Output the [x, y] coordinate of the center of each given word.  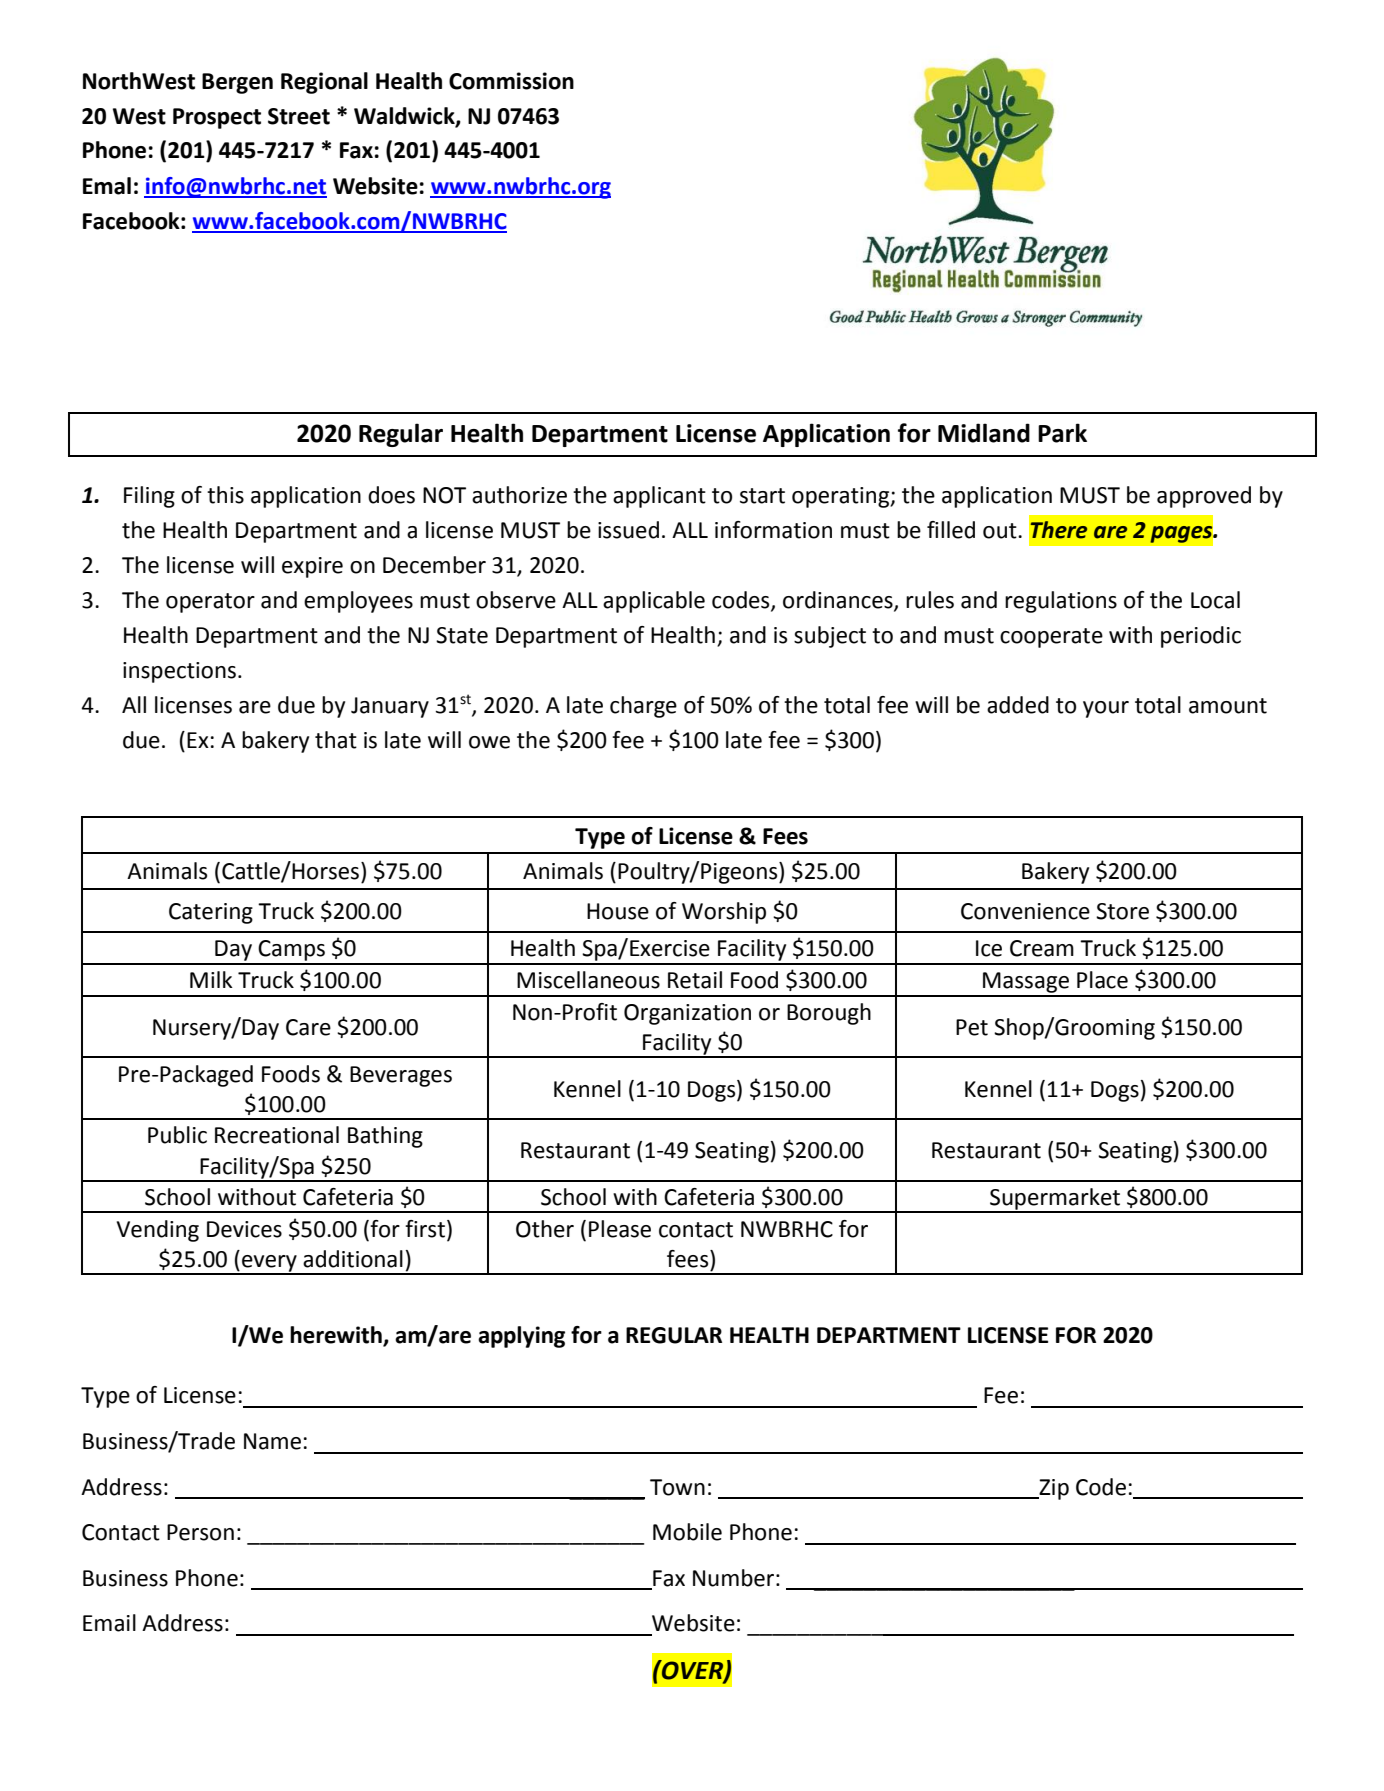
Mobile [687, 1532]
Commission [511, 81]
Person [200, 1532]
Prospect [217, 118]
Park [1062, 433]
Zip [1053, 1489]
